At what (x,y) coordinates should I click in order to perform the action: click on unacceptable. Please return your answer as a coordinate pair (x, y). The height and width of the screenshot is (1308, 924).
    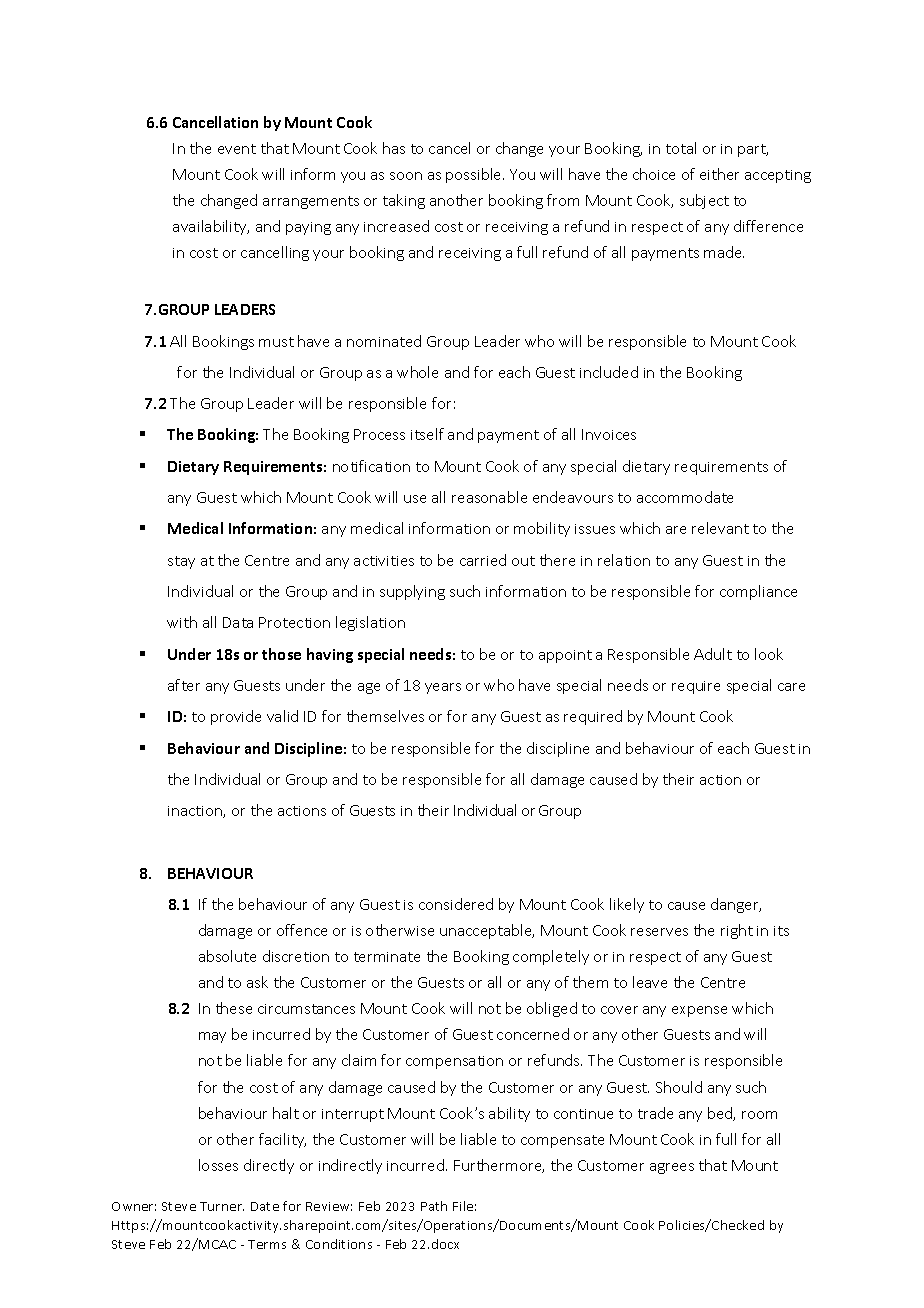
    Looking at the image, I should click on (487, 931).
